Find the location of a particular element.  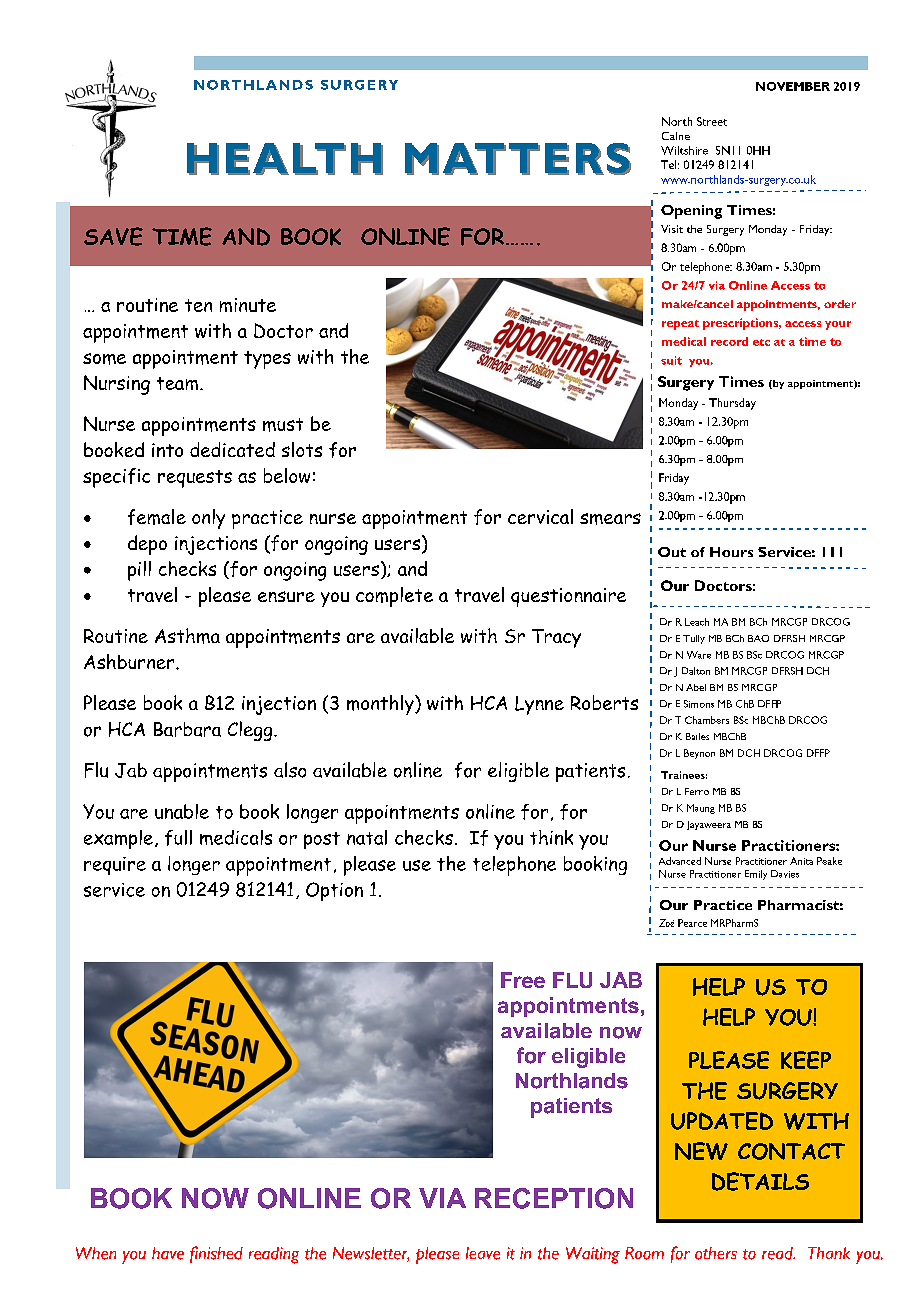

SAVE is located at coordinates (113, 236).
